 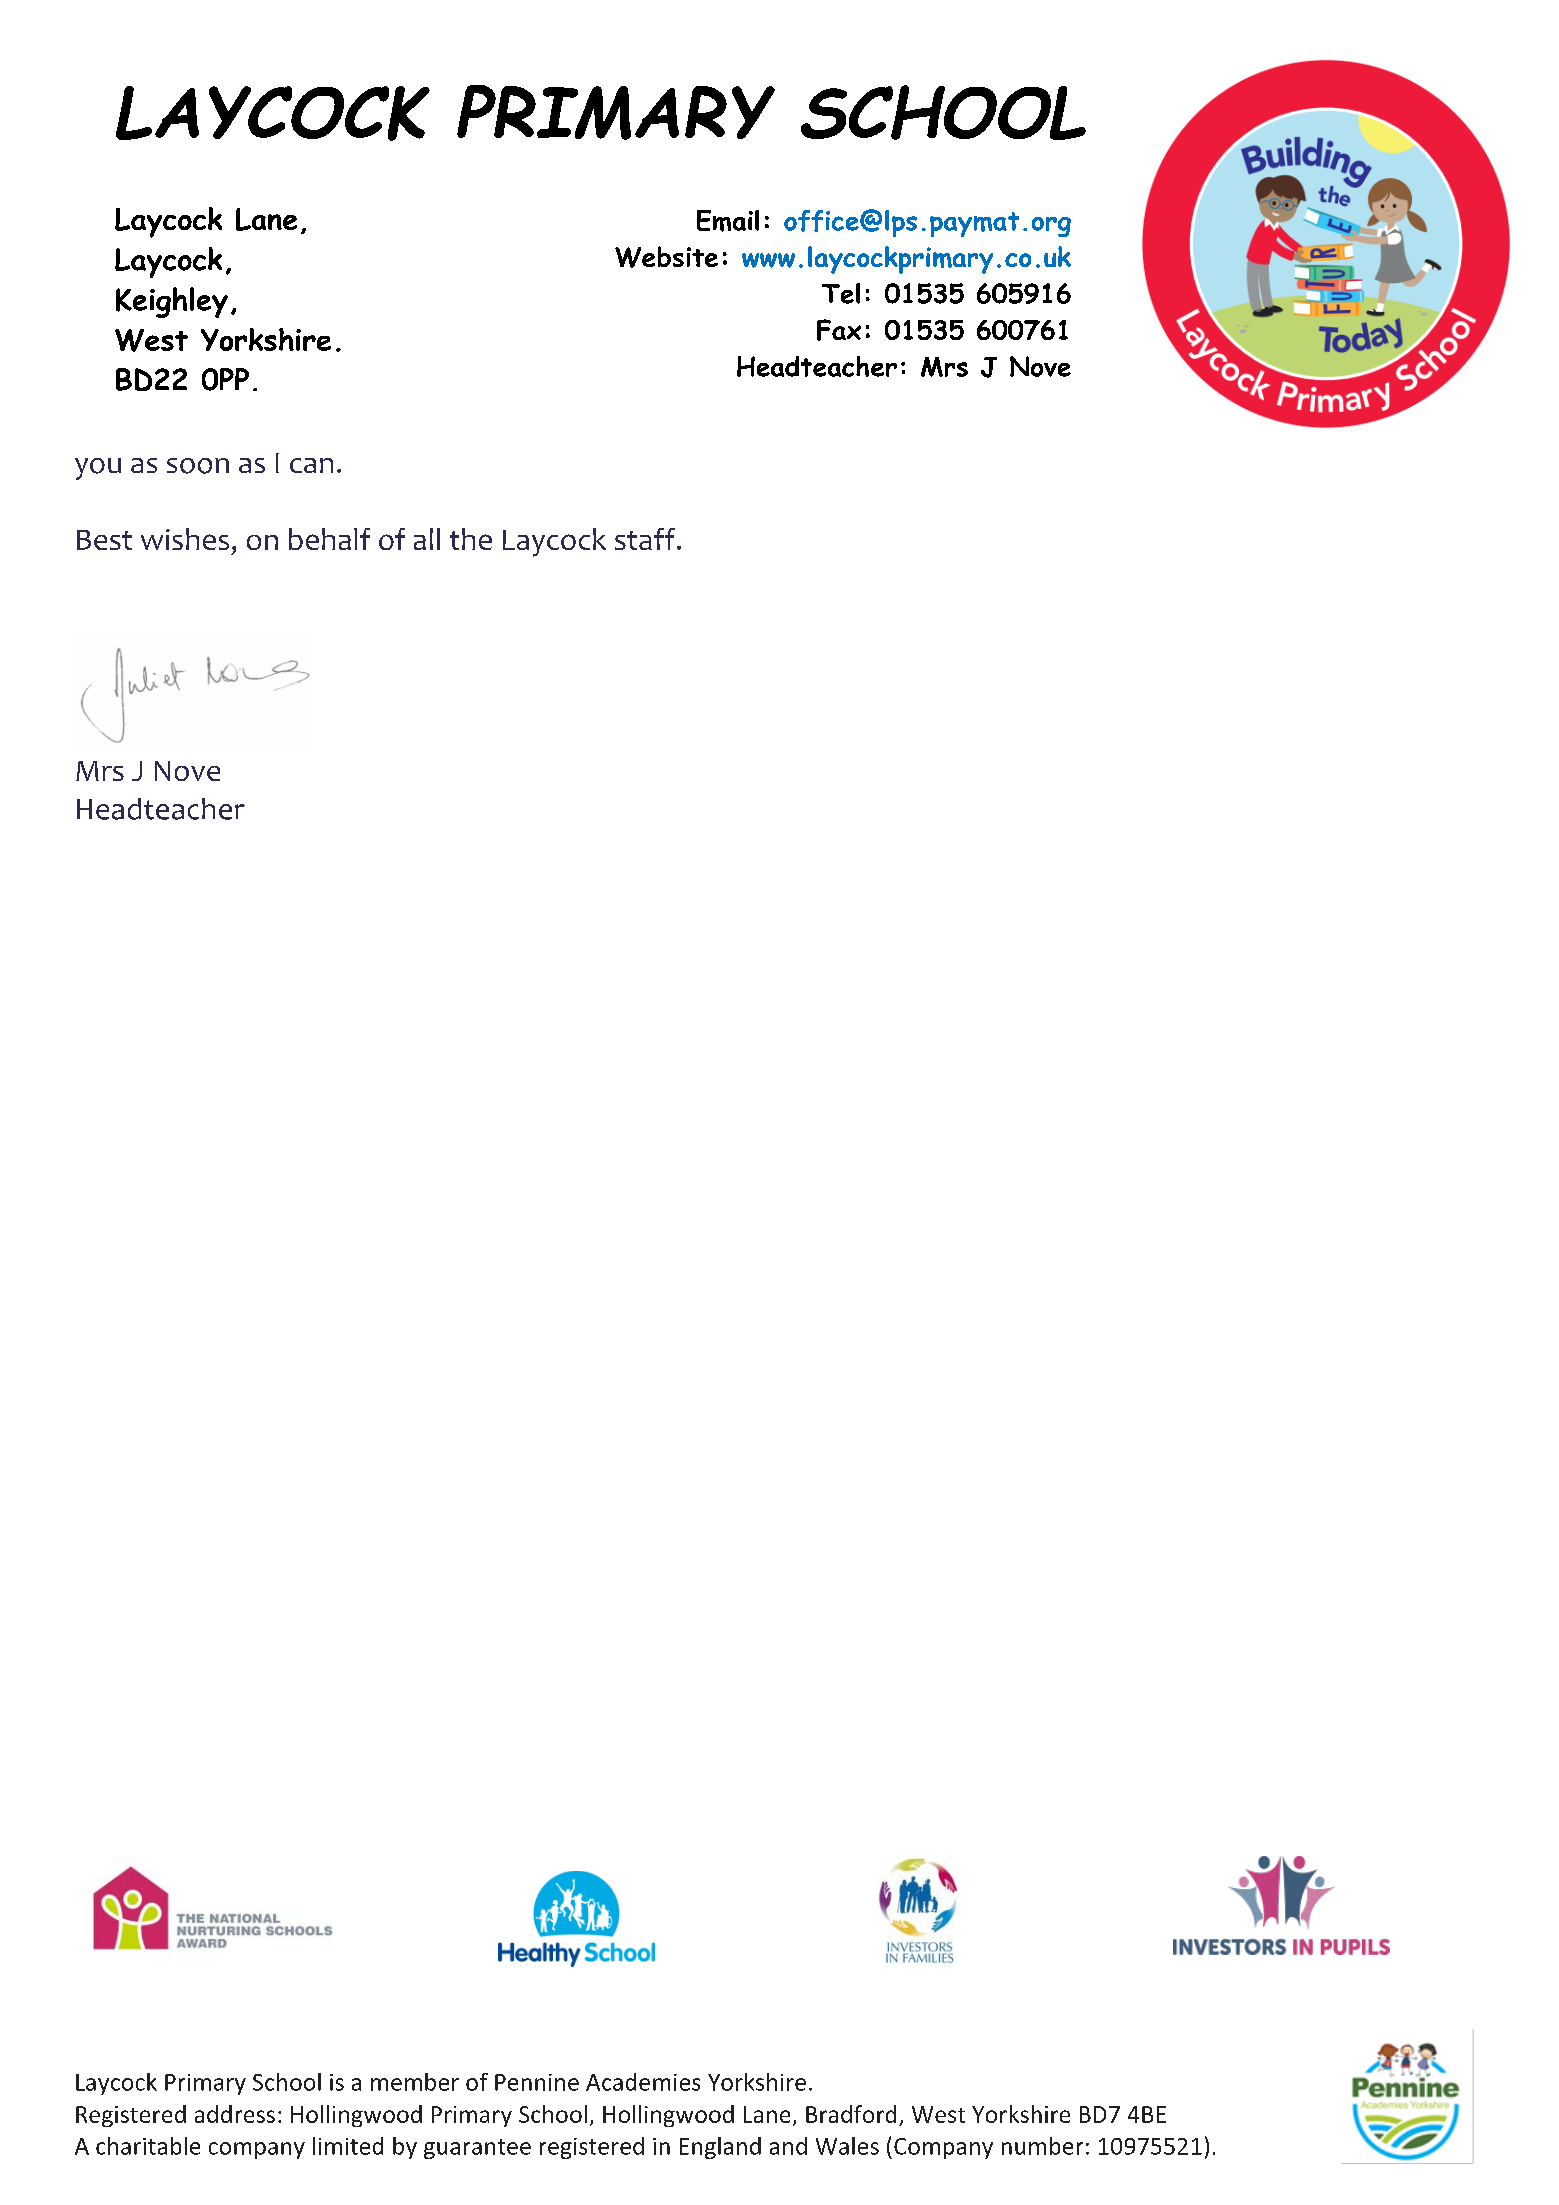 What do you see at coordinates (471, 539) in the screenshot?
I see `the` at bounding box center [471, 539].
